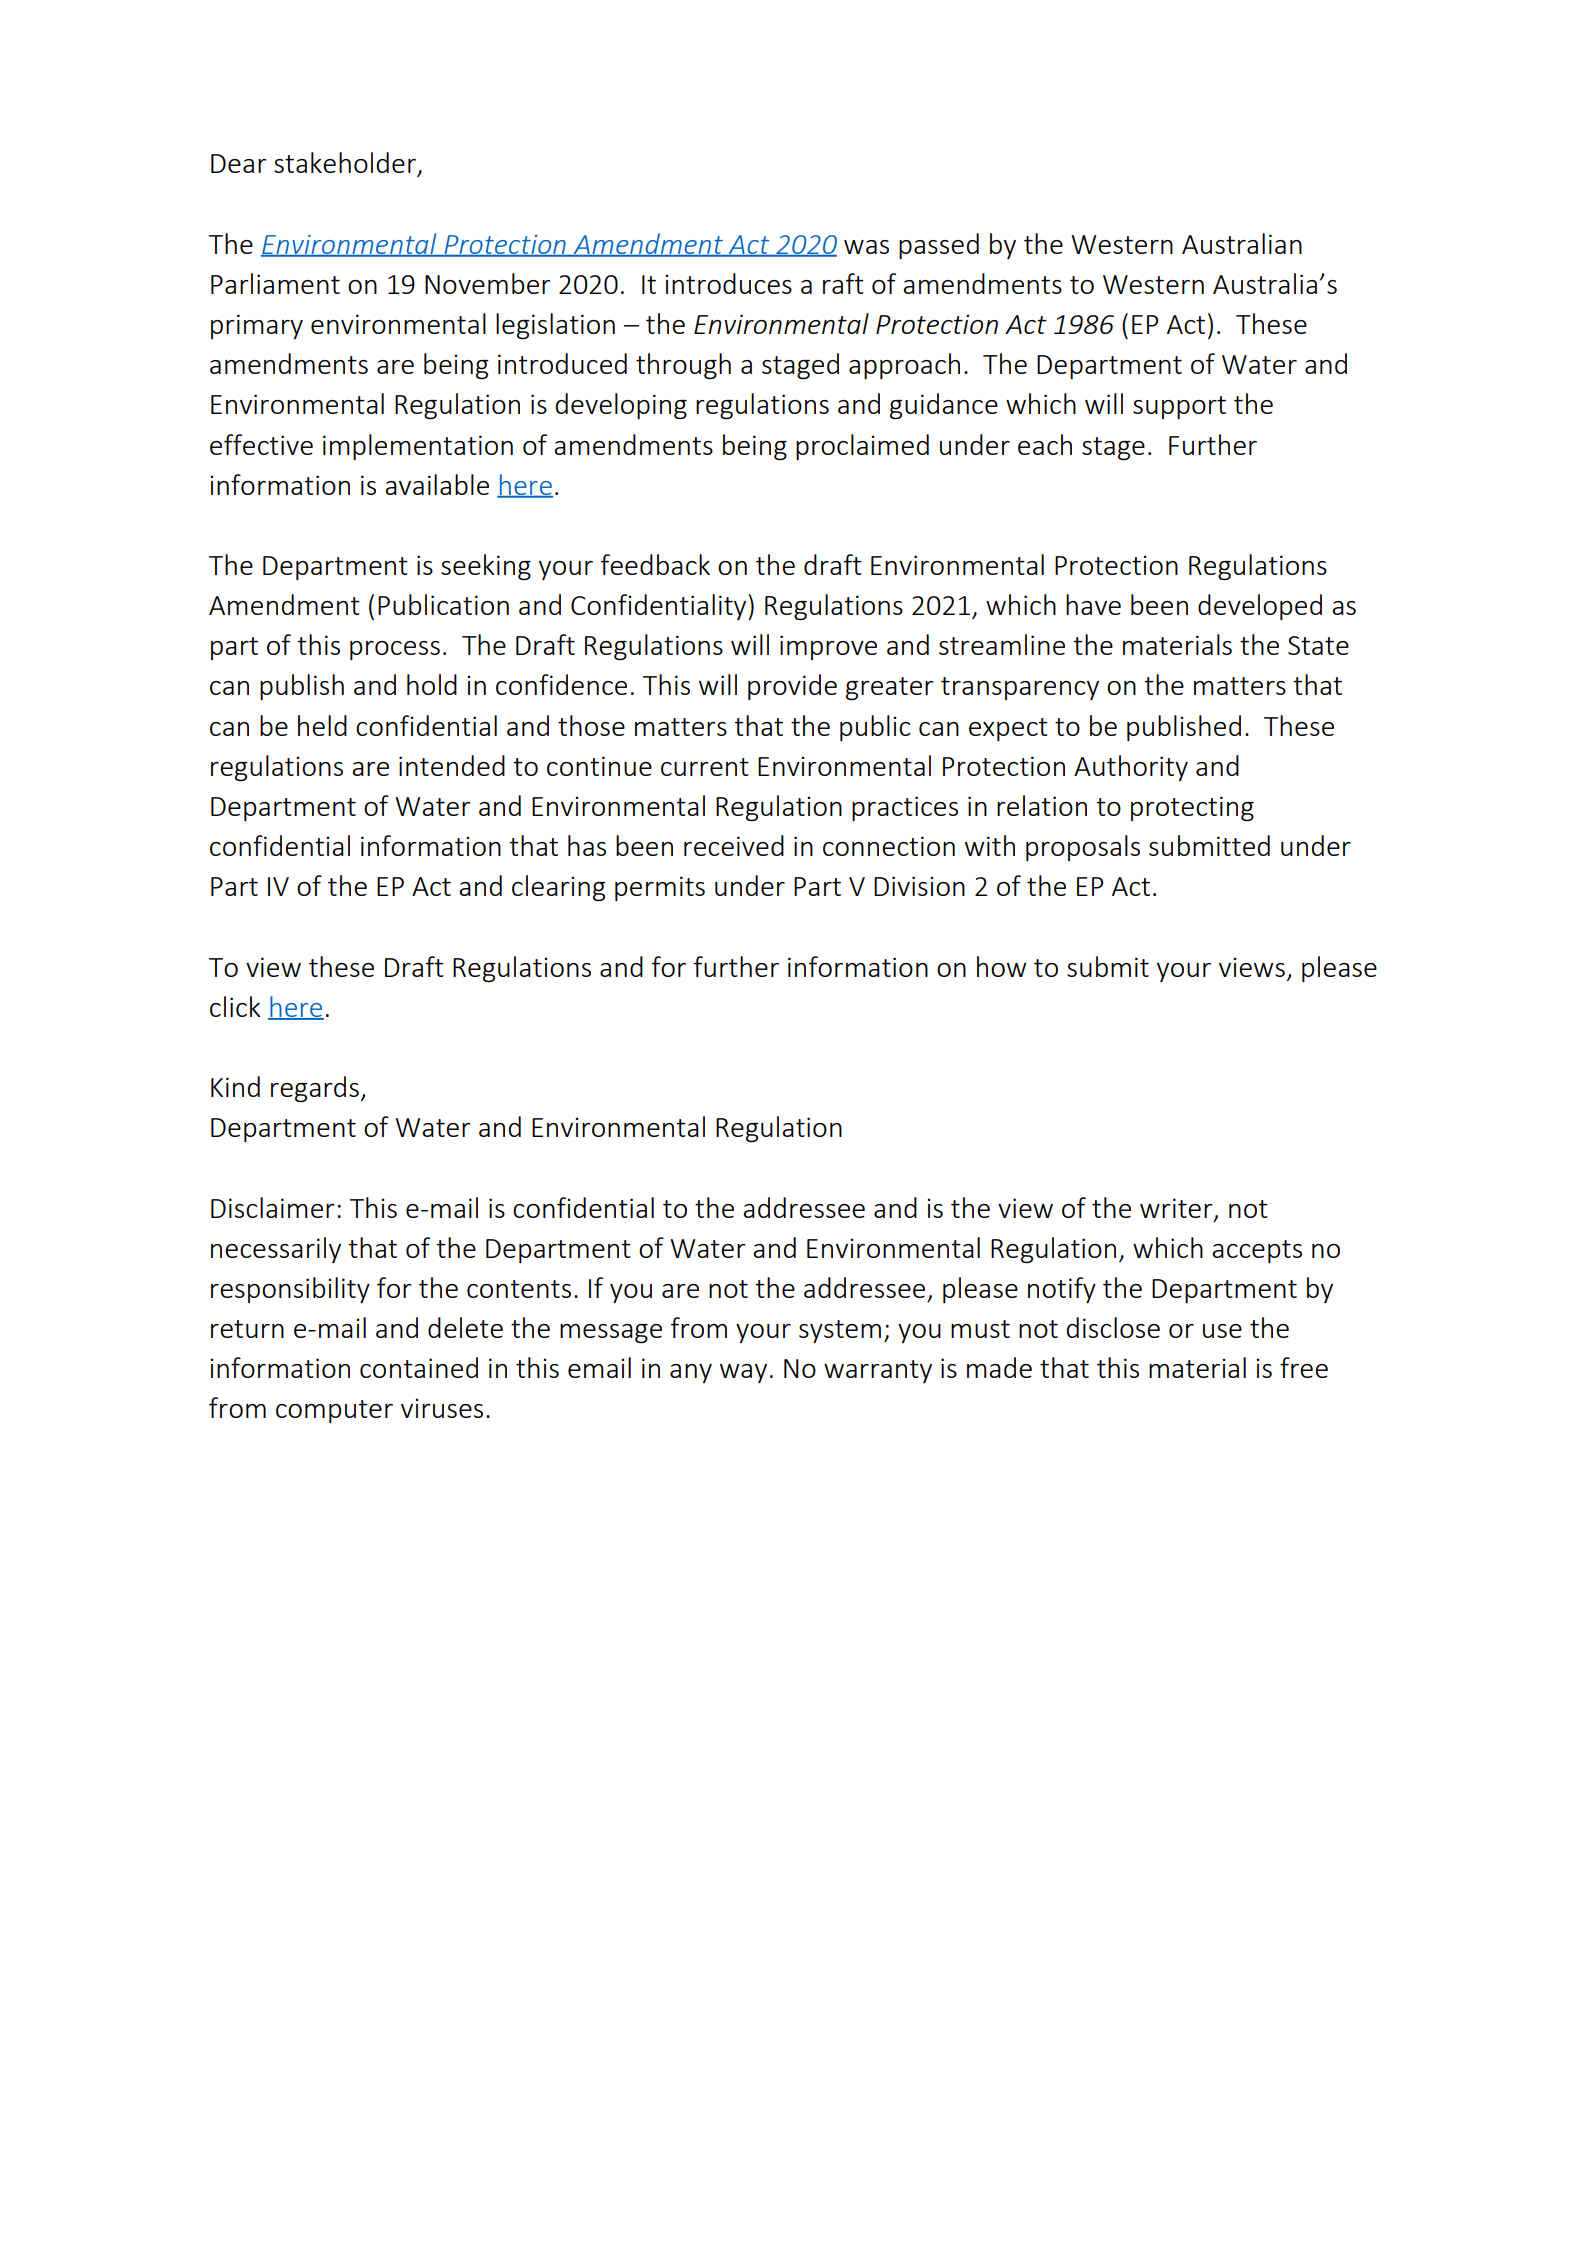 Image resolution: width=1594 pixels, height=2252 pixels. What do you see at coordinates (452, 765) in the screenshot?
I see `intended` at bounding box center [452, 765].
